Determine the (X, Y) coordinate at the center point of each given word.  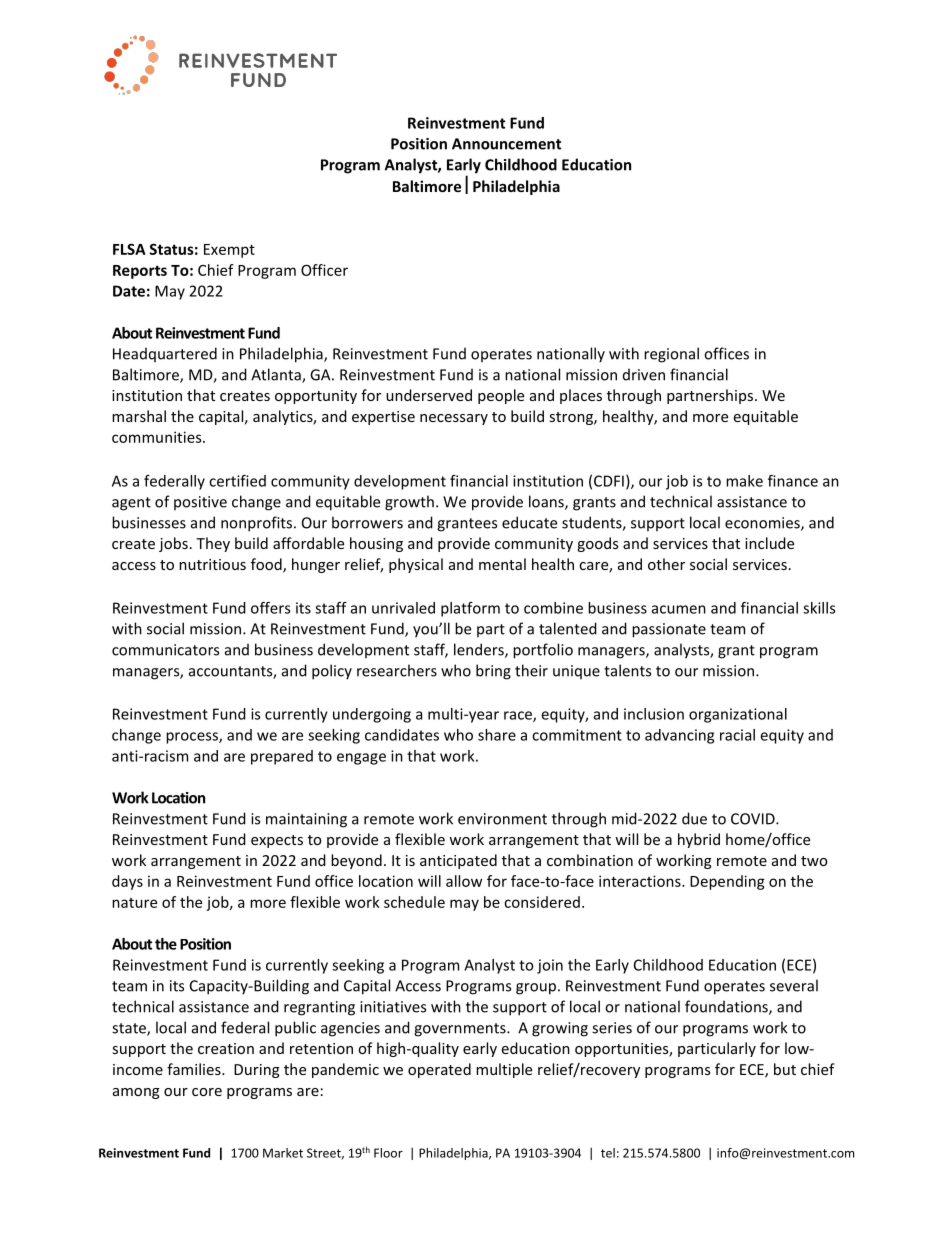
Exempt (229, 251)
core (207, 1092)
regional (671, 355)
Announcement (506, 144)
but (785, 1069)
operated (439, 1070)
